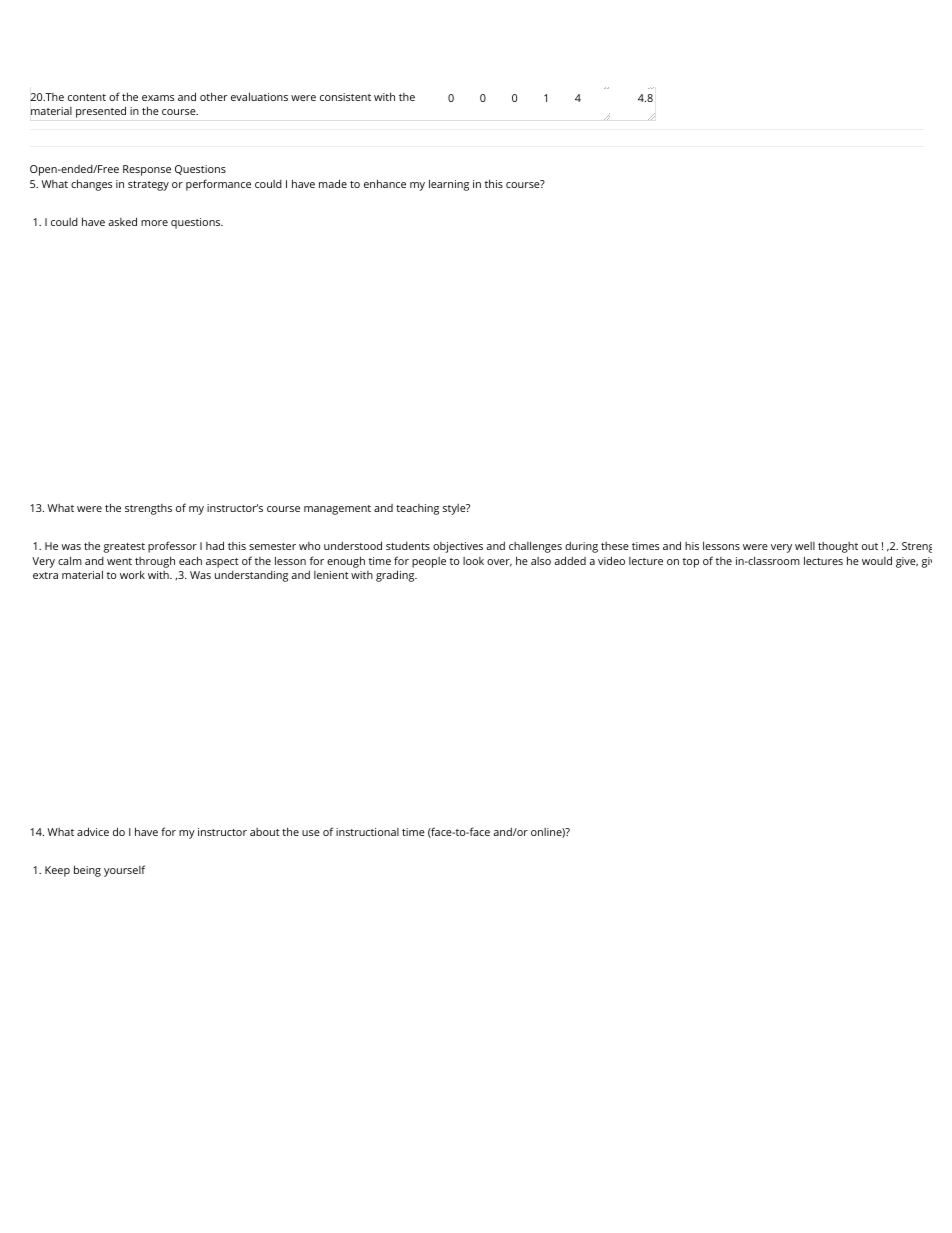  Describe the element at coordinates (101, 112) in the page. I see `presented` at that location.
